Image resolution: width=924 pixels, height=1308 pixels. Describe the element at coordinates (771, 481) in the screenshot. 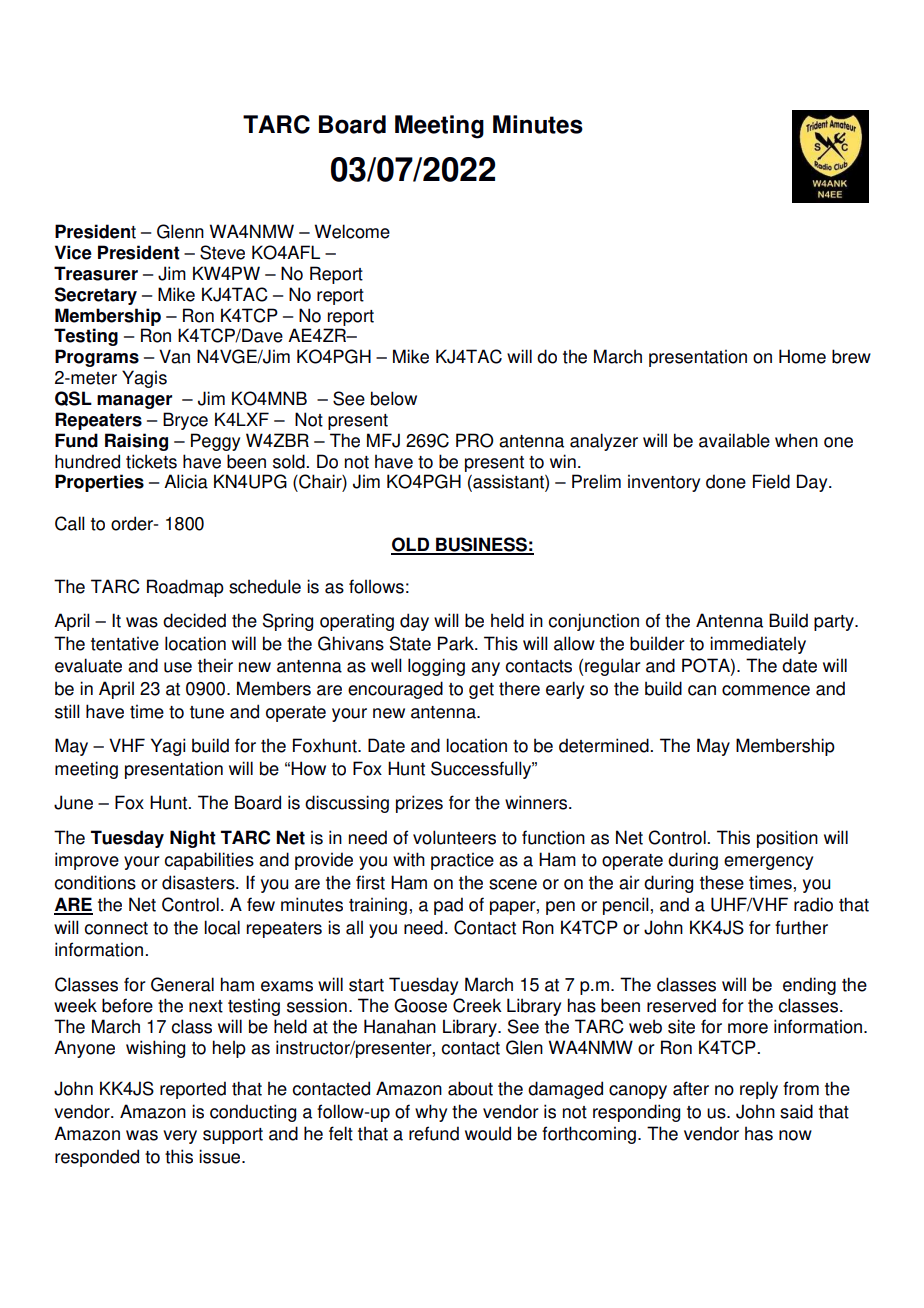

I see `Field` at that location.
